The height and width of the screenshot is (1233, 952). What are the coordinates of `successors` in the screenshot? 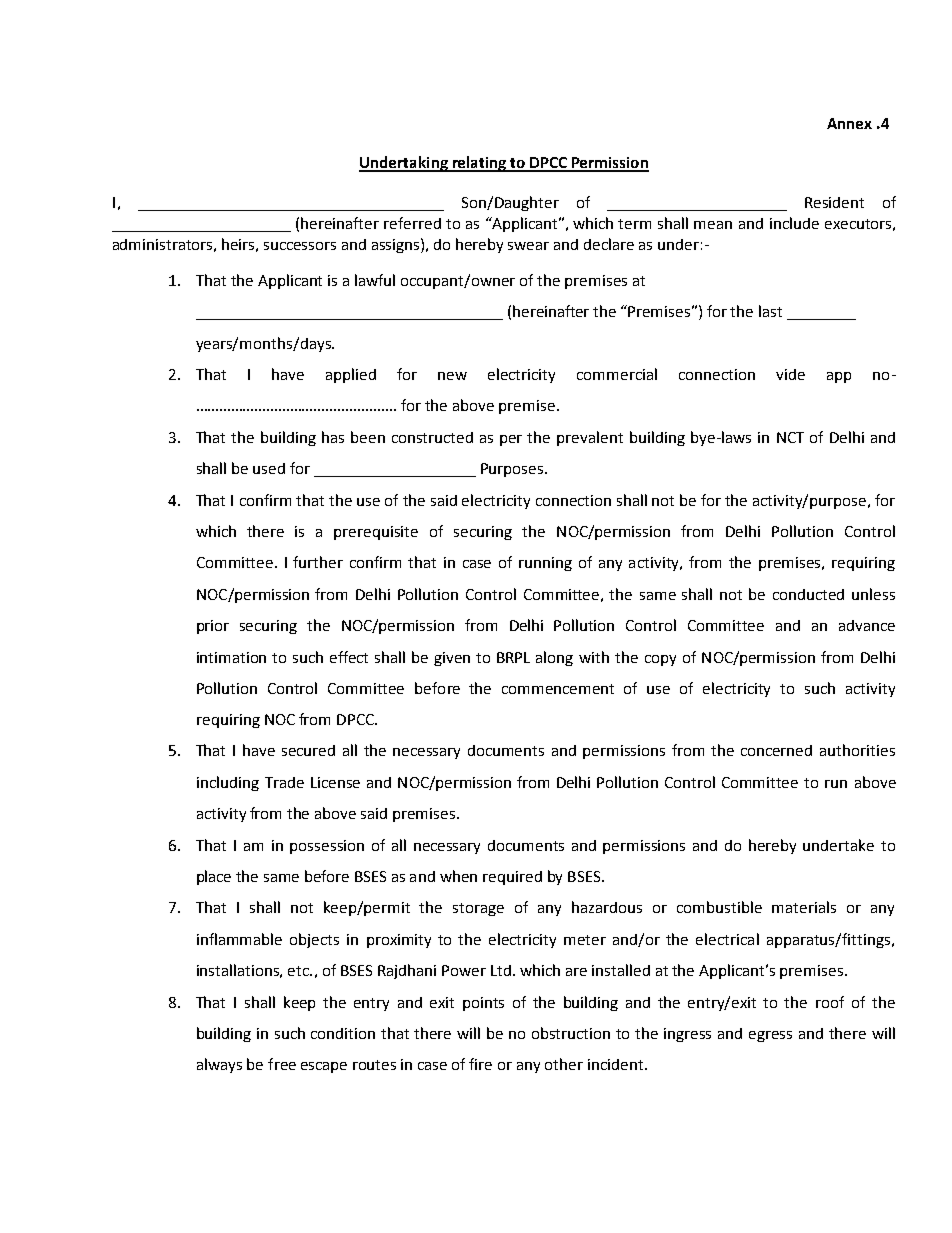 It's located at (300, 246).
